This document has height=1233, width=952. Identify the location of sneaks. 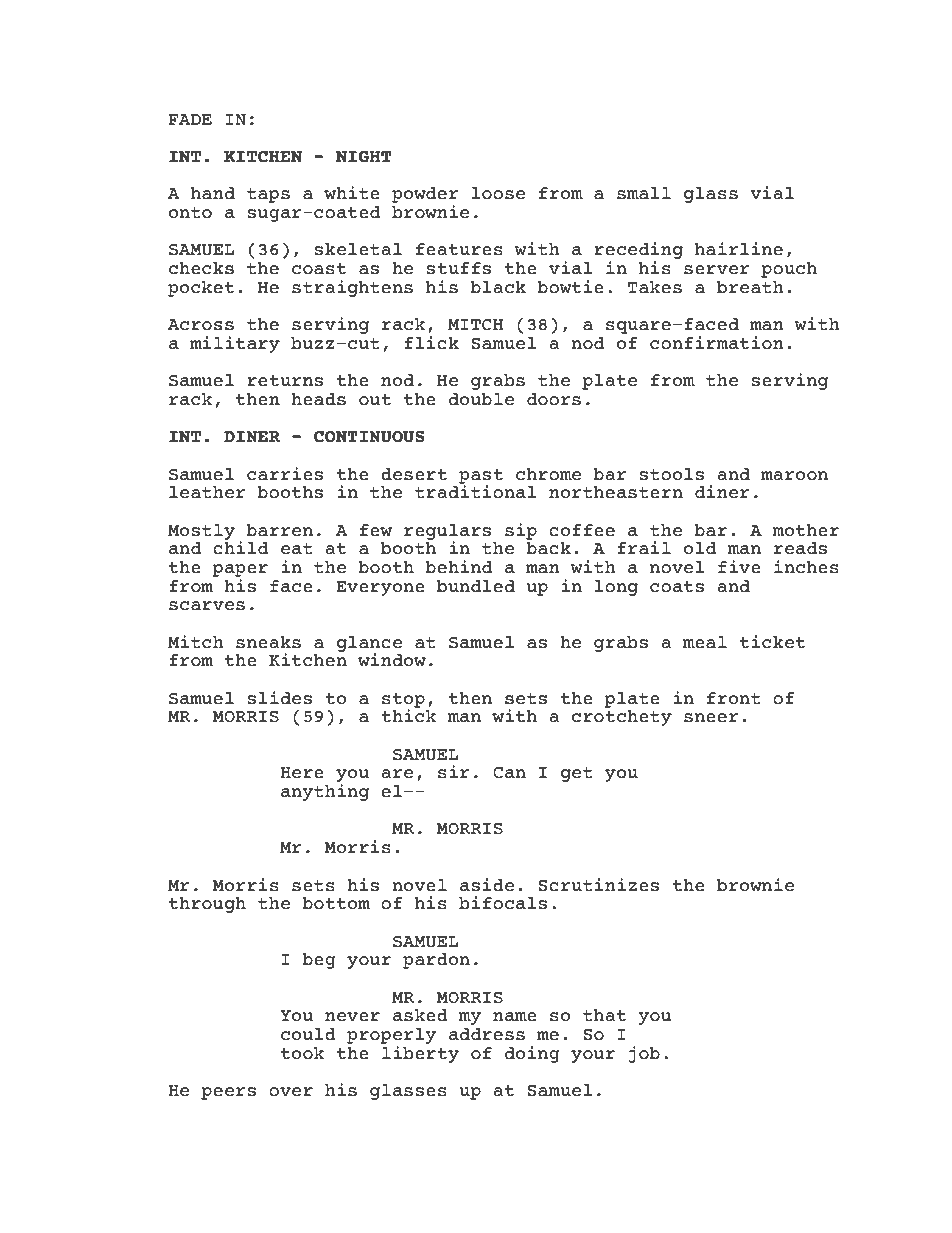
(268, 642).
